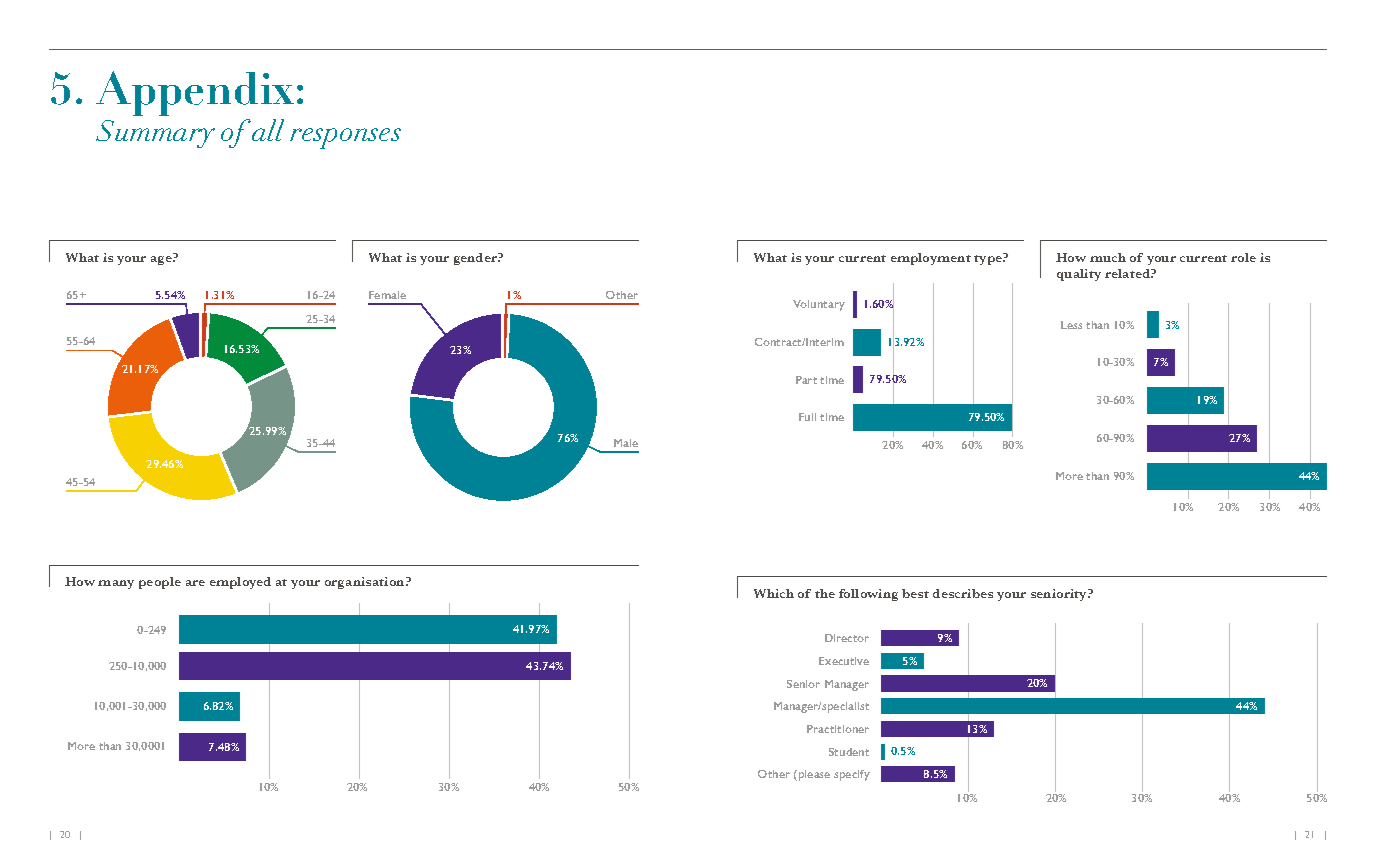 The width and height of the screenshot is (1376, 868). I want to click on much, so click(1108, 257).
